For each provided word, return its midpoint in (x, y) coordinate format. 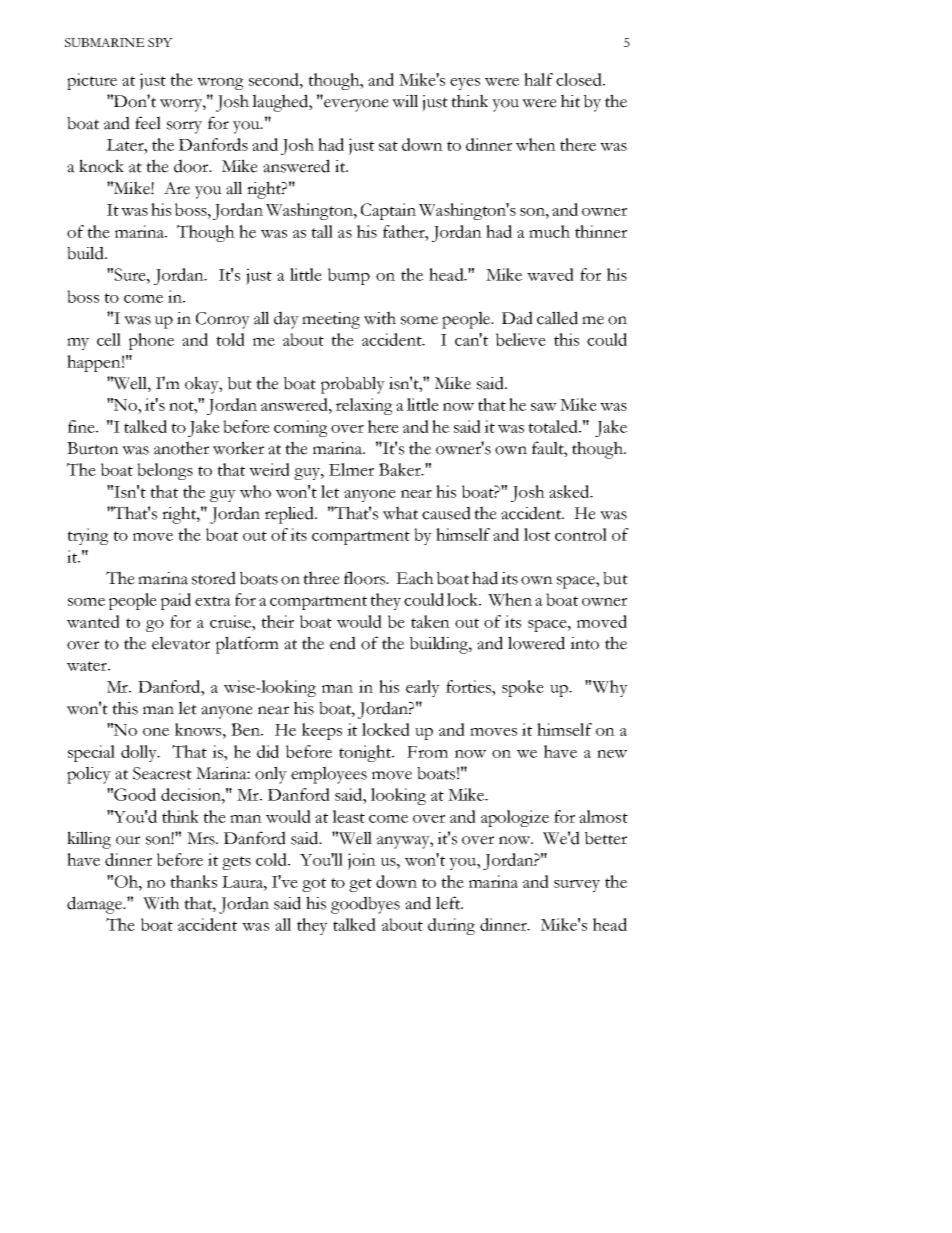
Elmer (351, 469)
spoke (523, 688)
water (88, 666)
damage (95, 905)
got (314, 885)
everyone (356, 105)
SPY (160, 42)
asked (570, 491)
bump (349, 276)
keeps (322, 731)
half (538, 79)
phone (151, 341)
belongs (165, 471)
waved (550, 274)
